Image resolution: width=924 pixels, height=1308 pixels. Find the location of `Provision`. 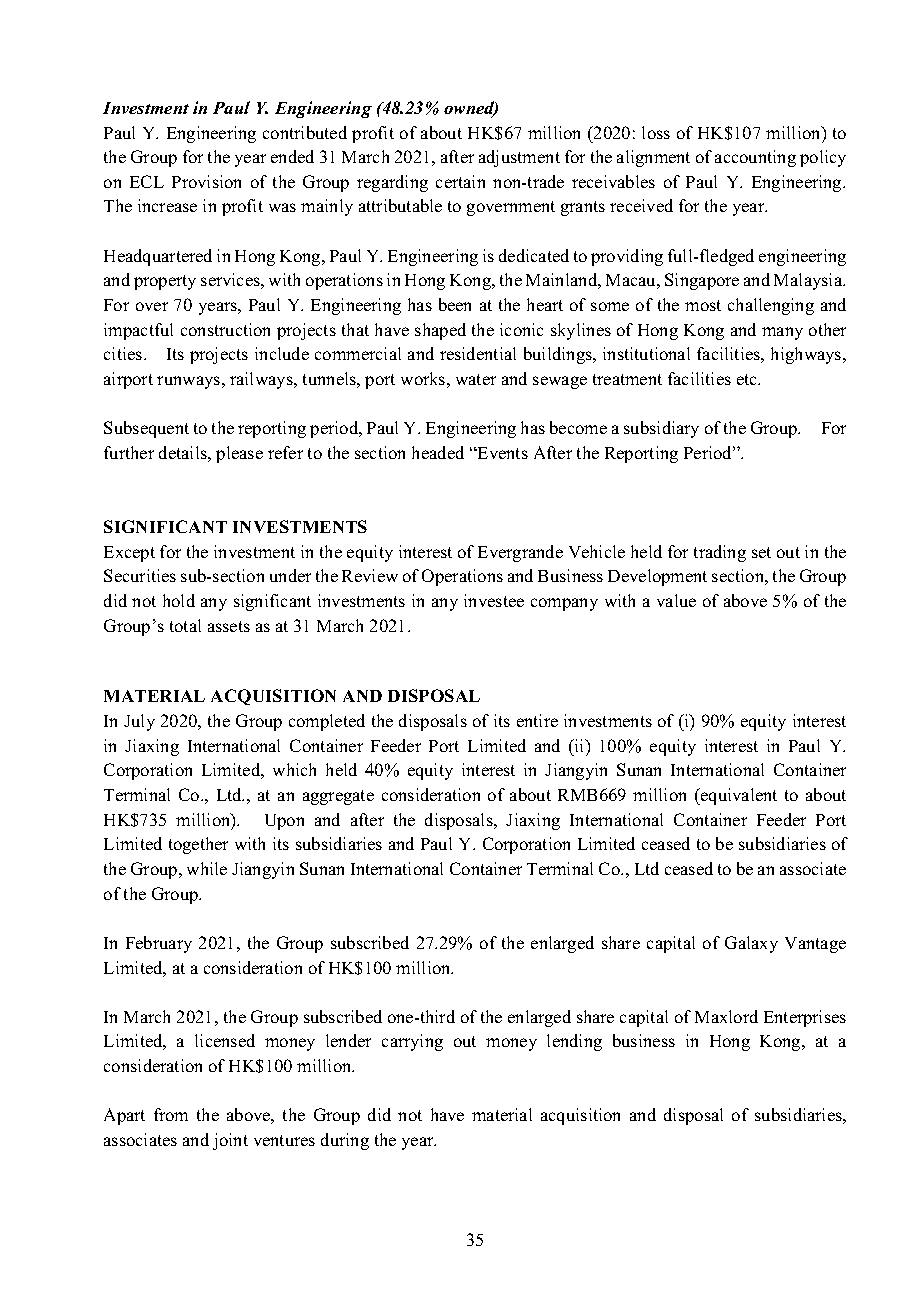

Provision is located at coordinates (206, 181).
